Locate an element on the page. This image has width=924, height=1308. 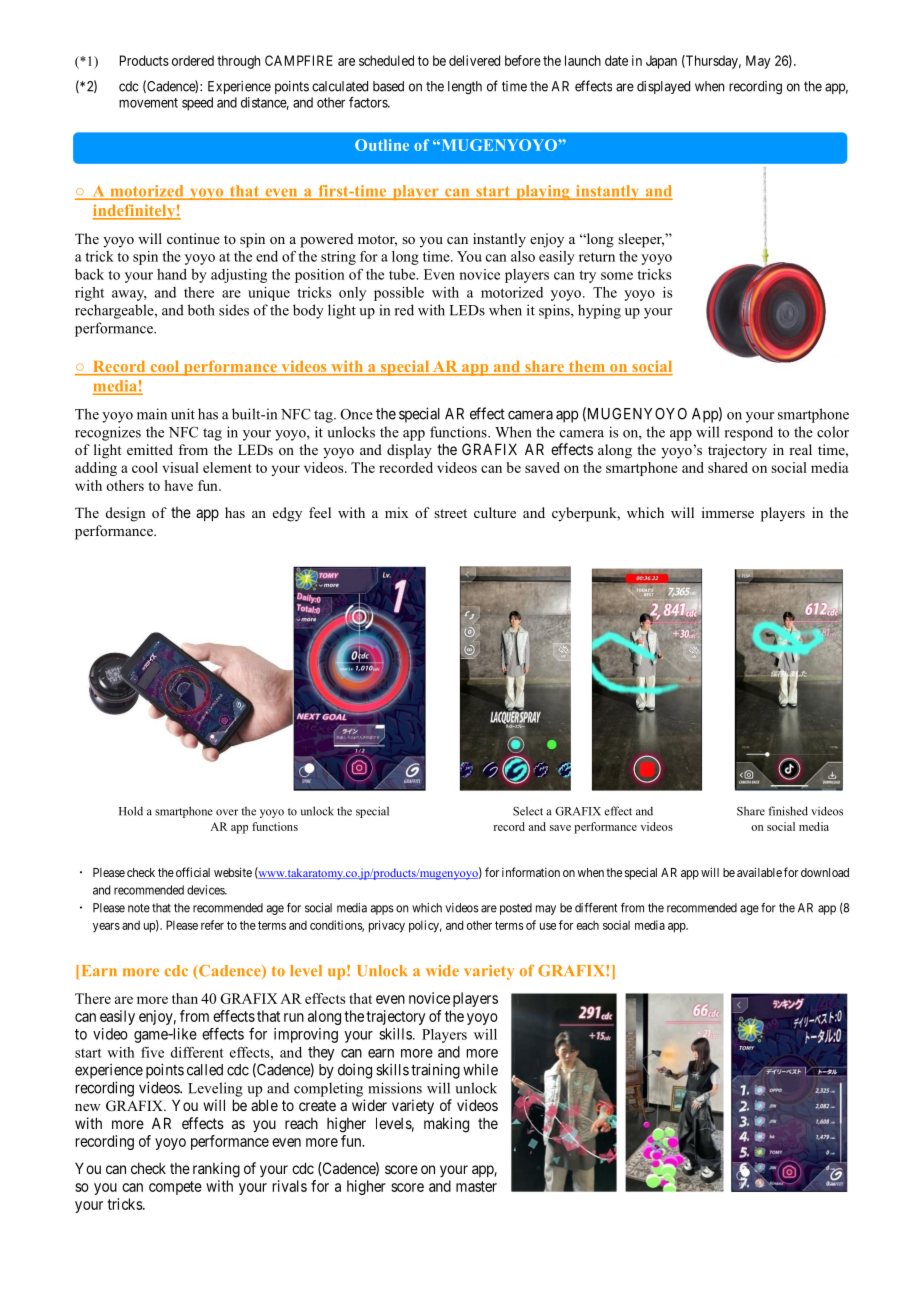
immerse is located at coordinates (728, 512).
